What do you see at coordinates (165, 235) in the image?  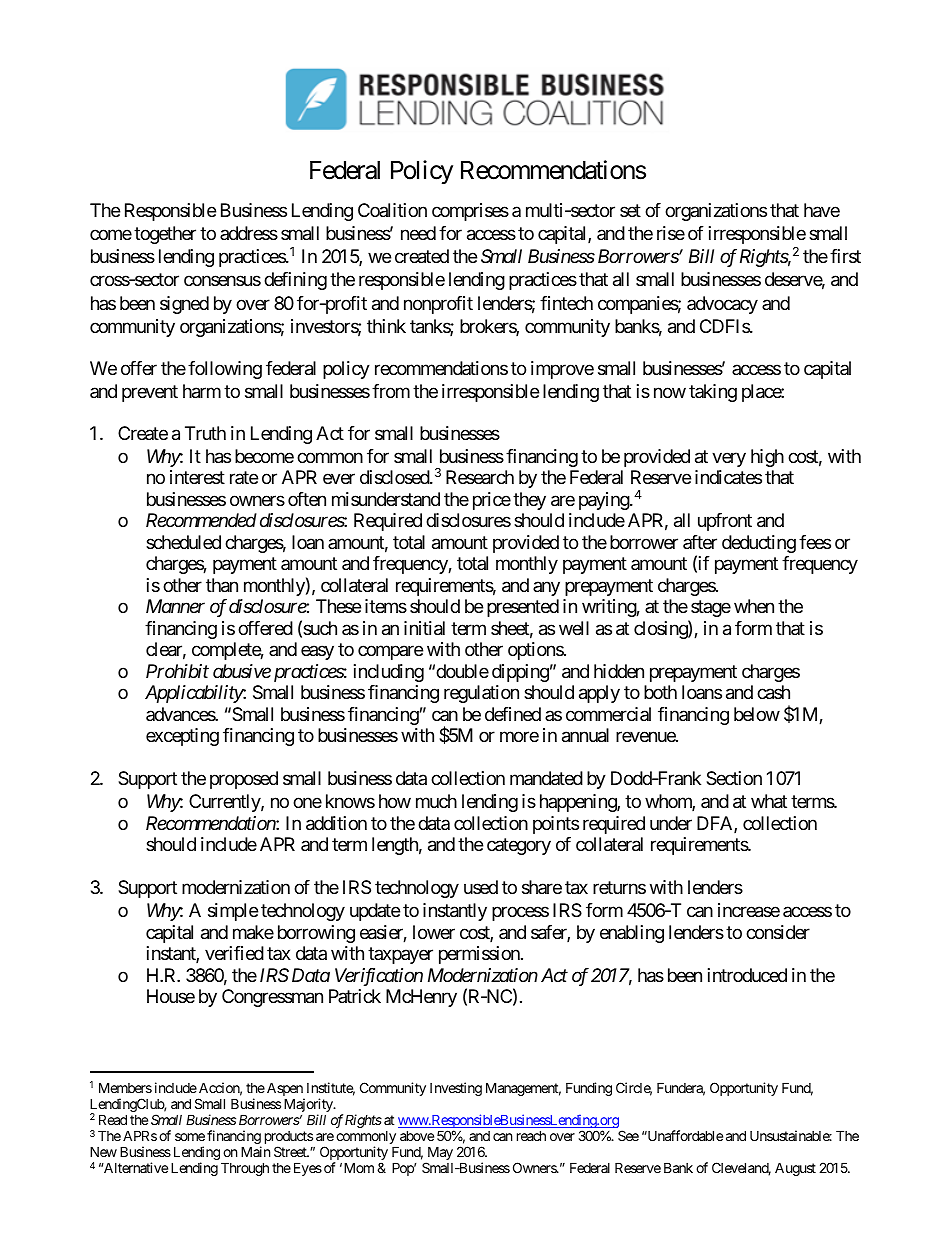 I see `together` at bounding box center [165, 235].
